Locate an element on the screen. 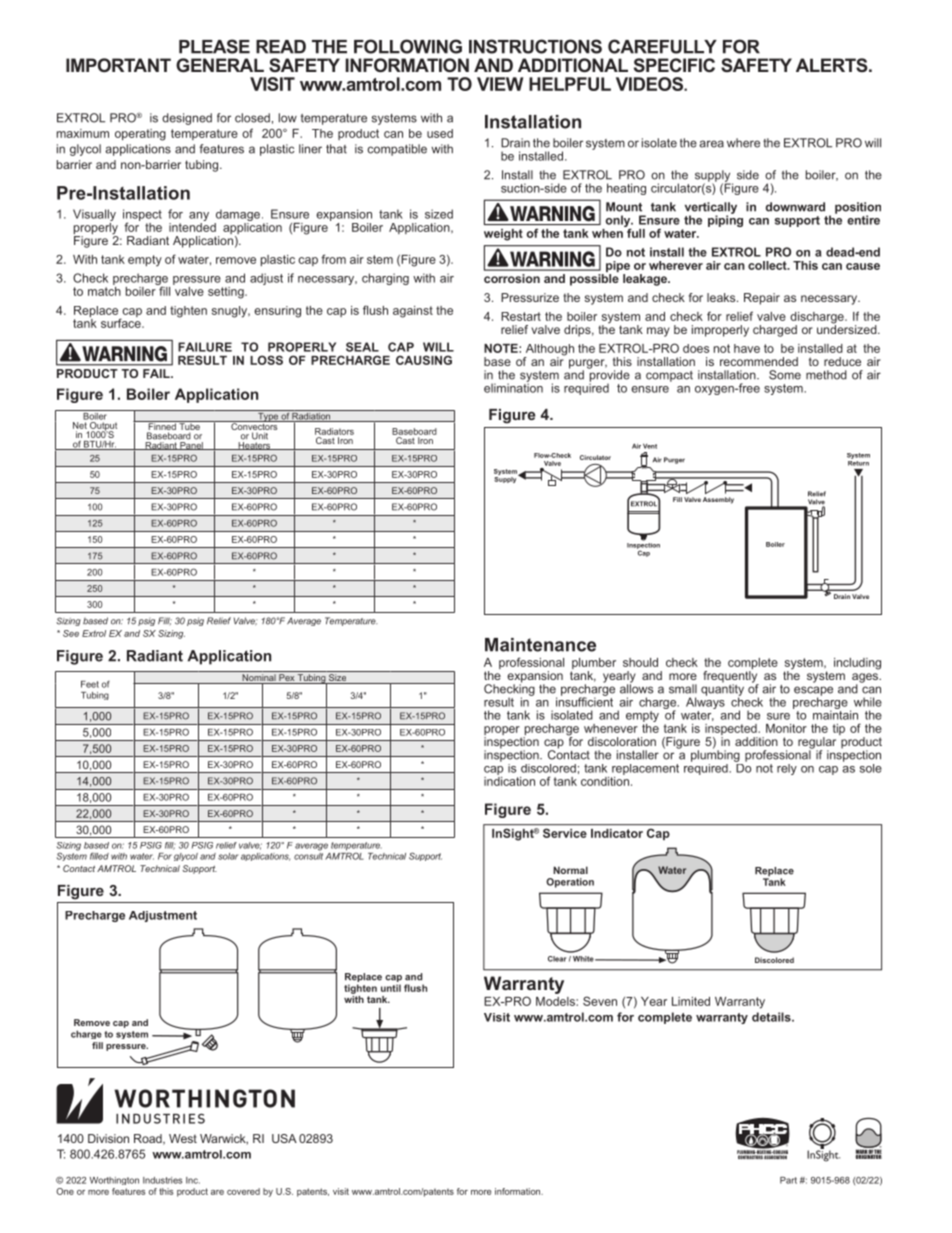  Some is located at coordinates (785, 375).
